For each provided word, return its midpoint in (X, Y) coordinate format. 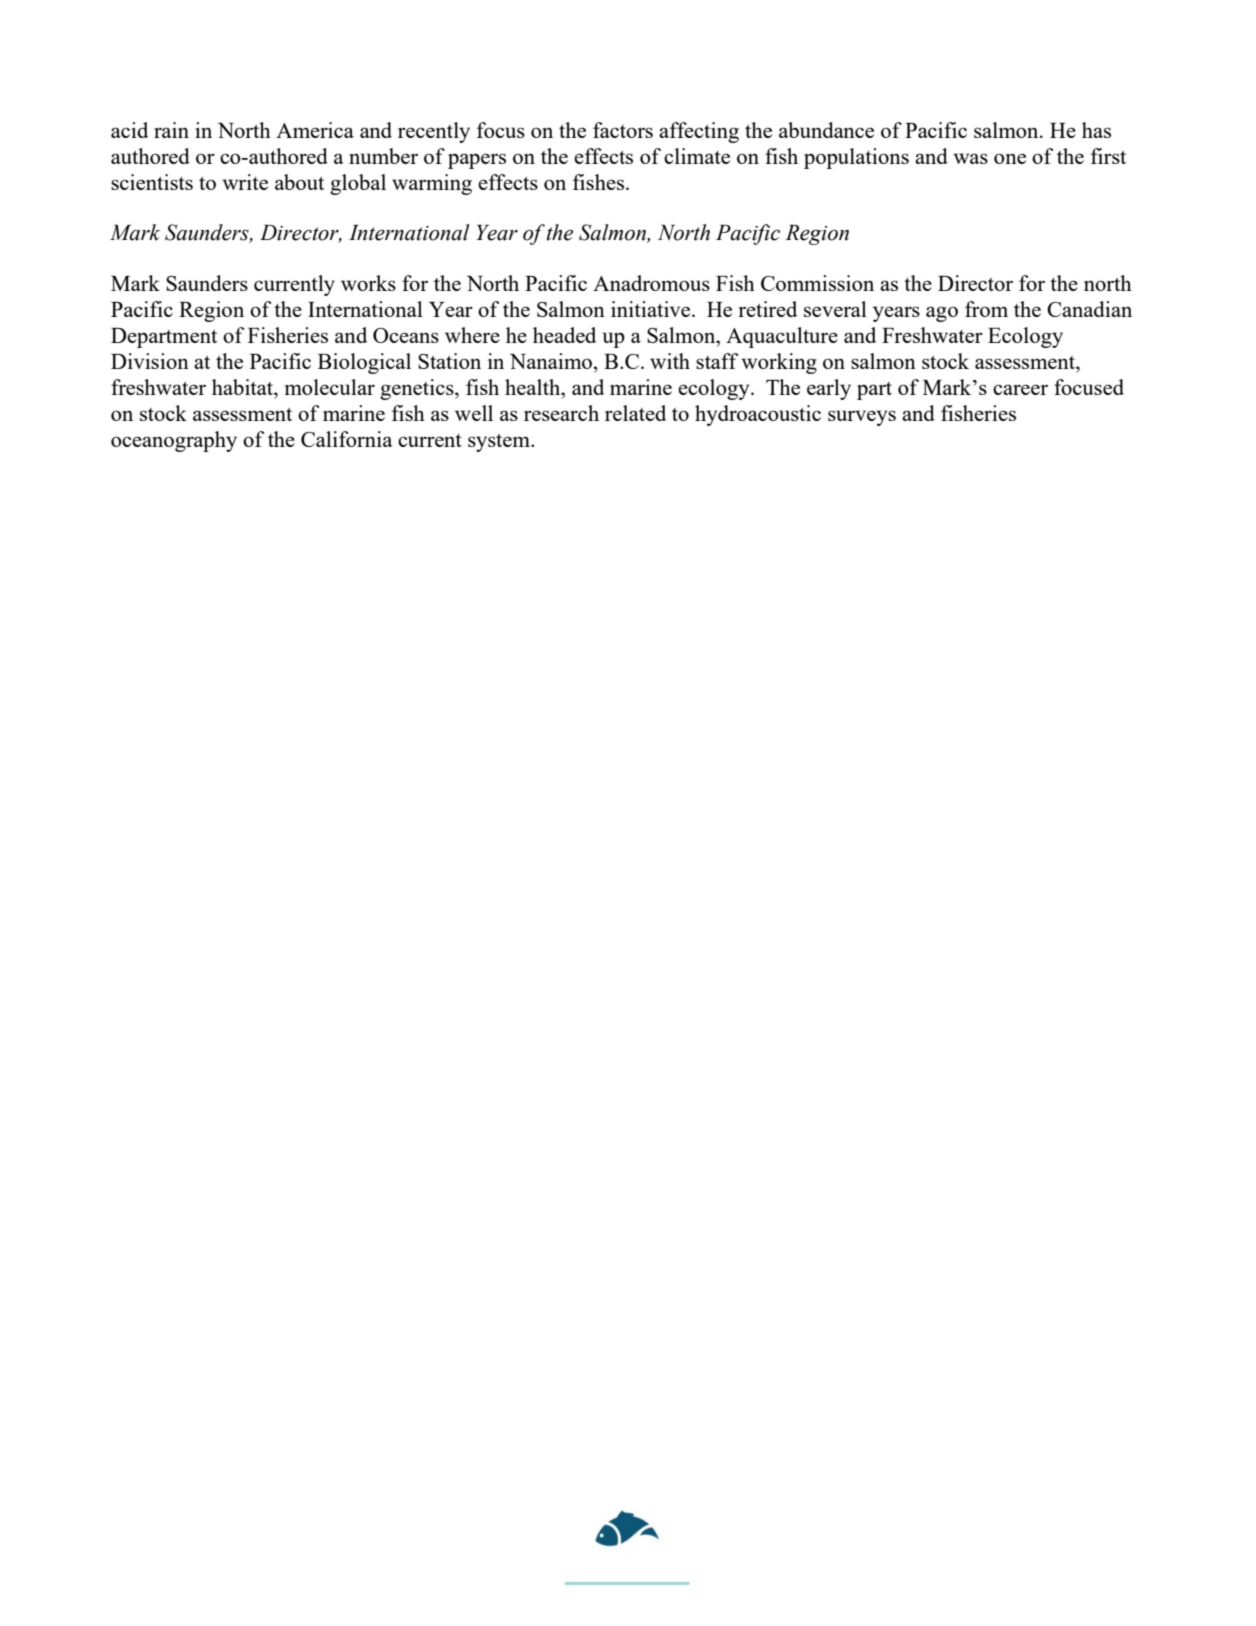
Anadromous (651, 283)
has (1096, 130)
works (368, 283)
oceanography (174, 441)
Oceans (406, 335)
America (315, 130)
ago (942, 314)
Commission (817, 283)
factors (623, 130)
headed (564, 335)
